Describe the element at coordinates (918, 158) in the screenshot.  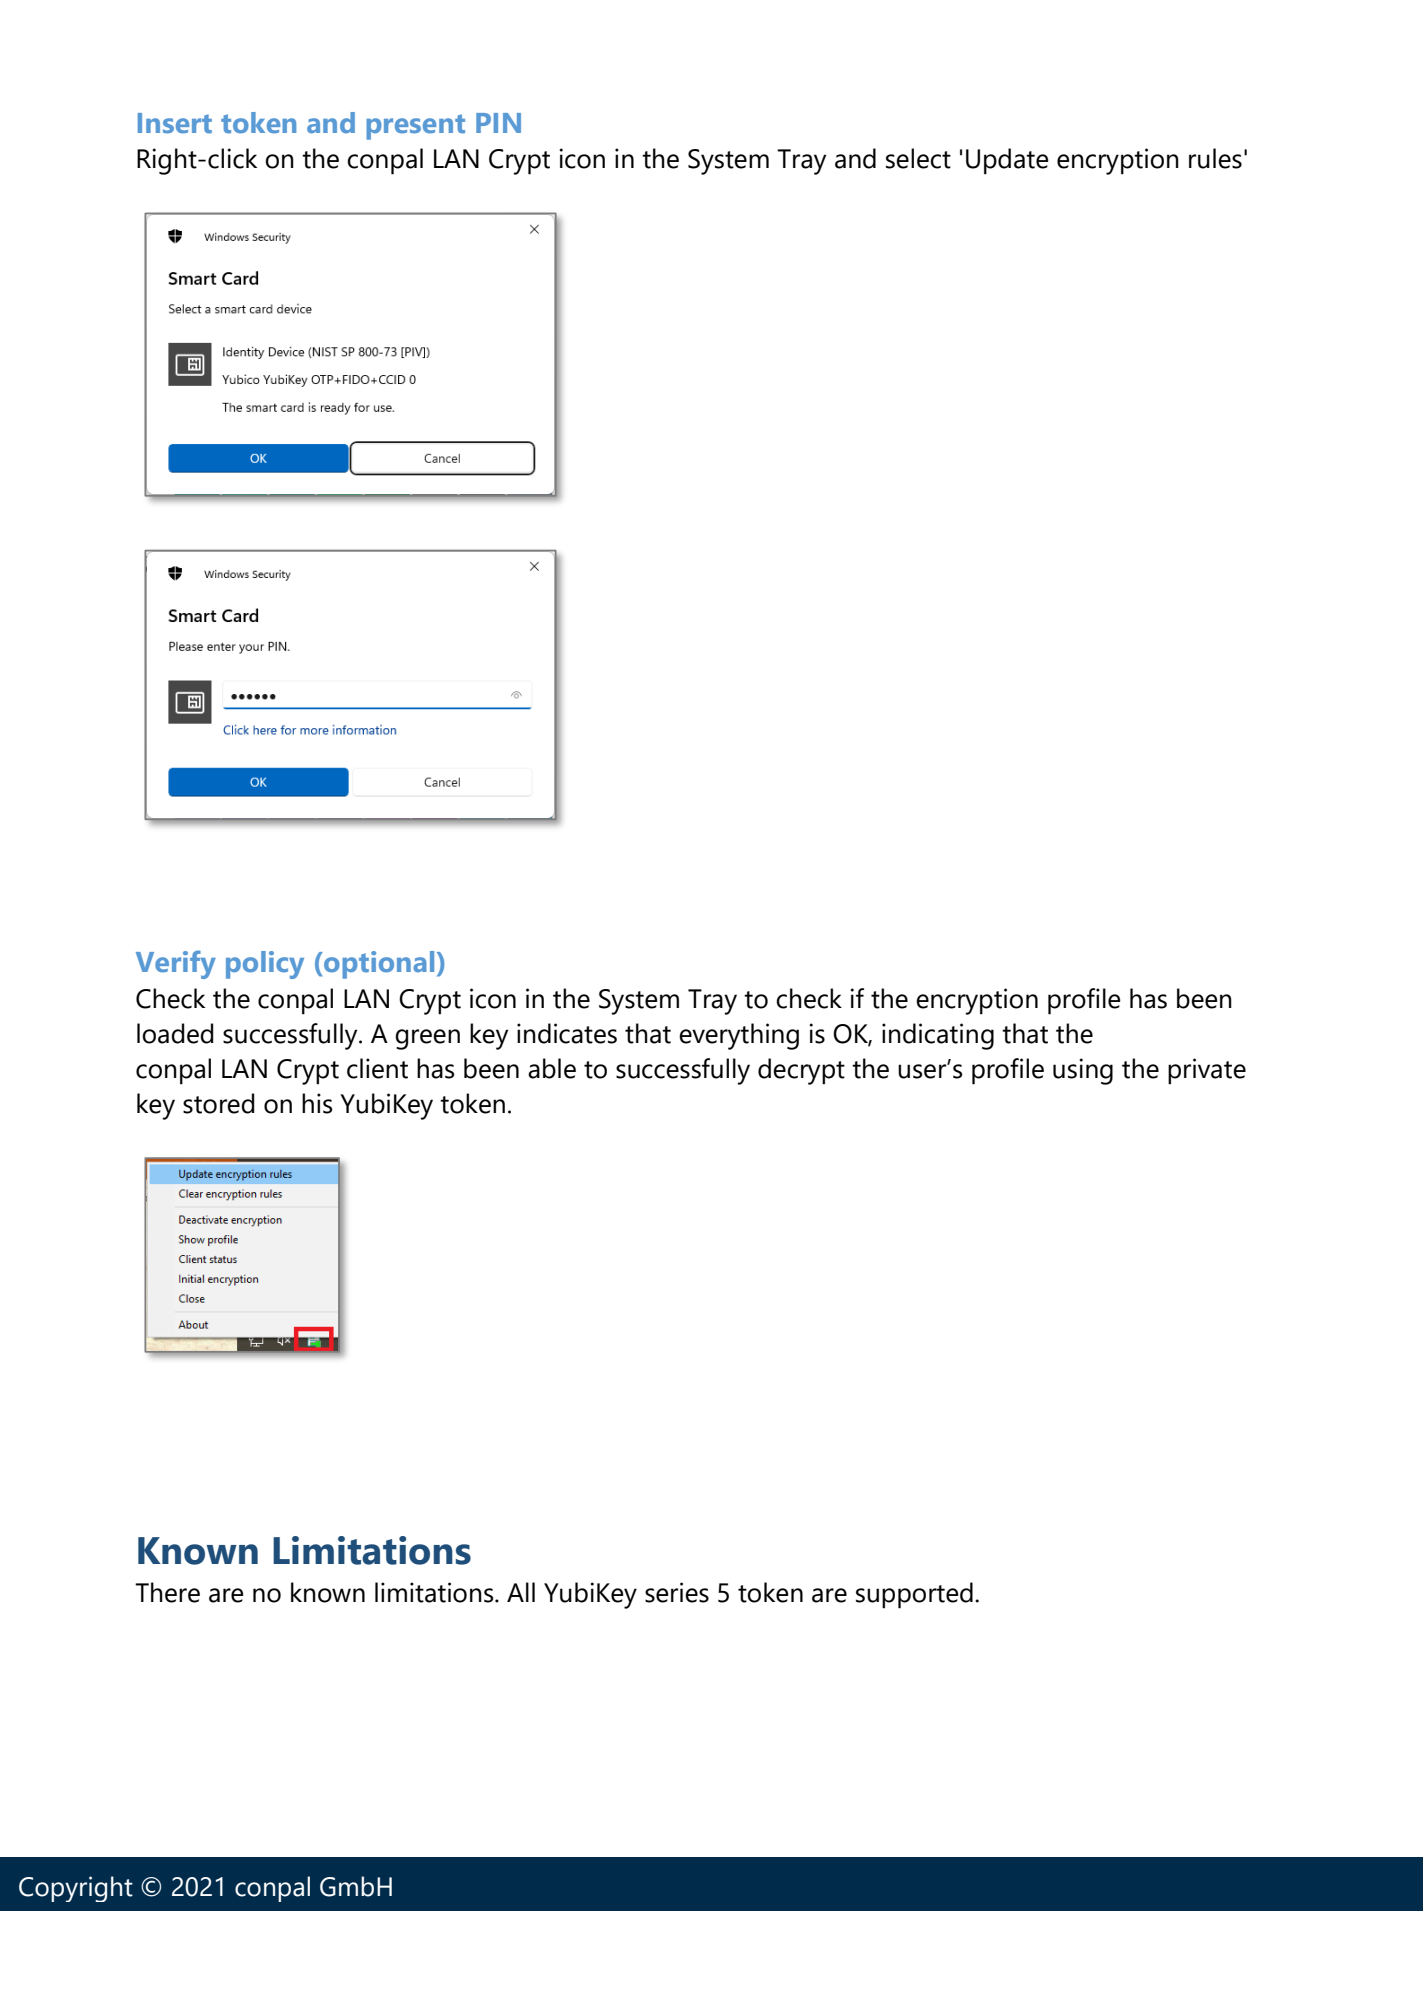
I see `select` at that location.
